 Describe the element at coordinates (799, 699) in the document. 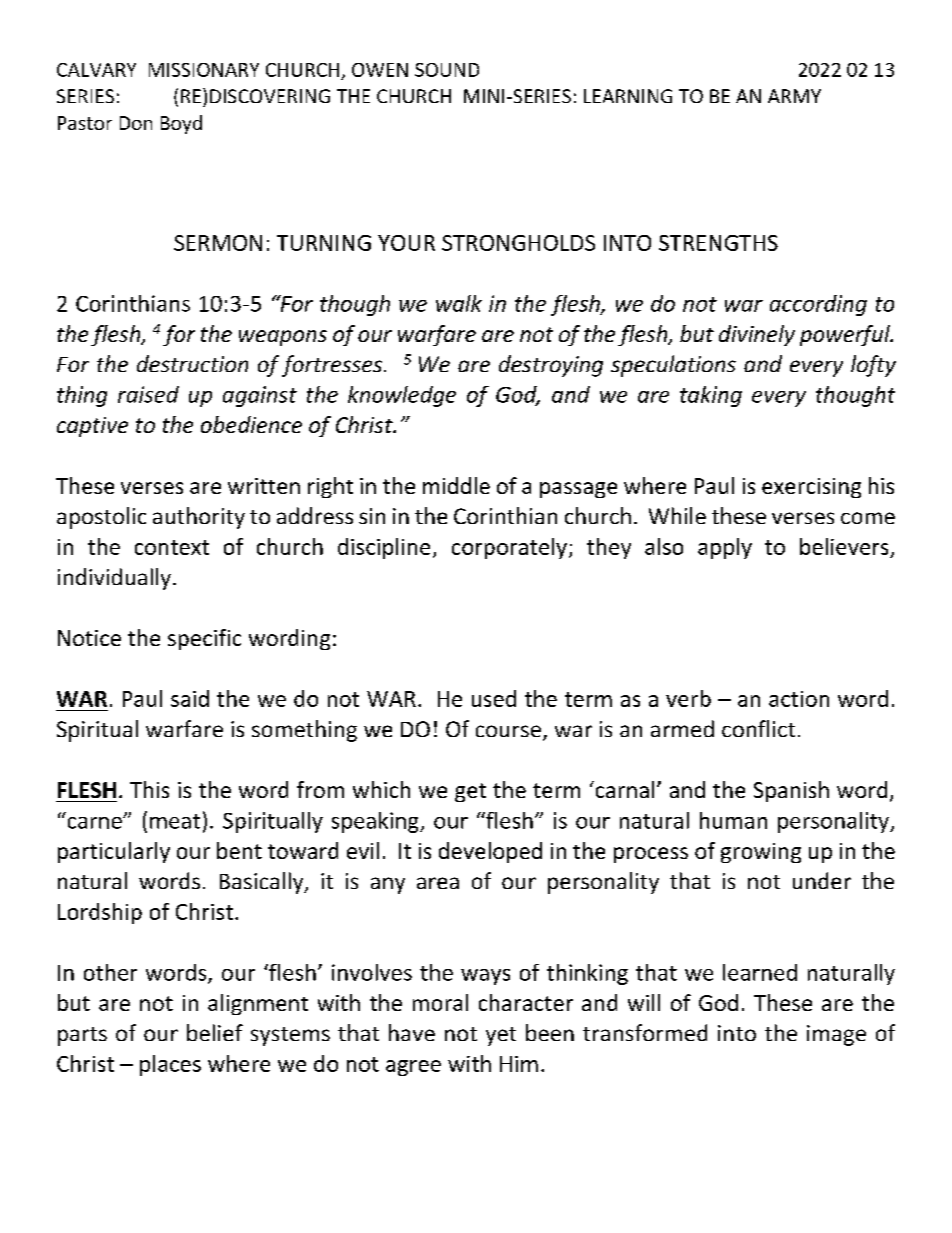

I see `action` at that location.
